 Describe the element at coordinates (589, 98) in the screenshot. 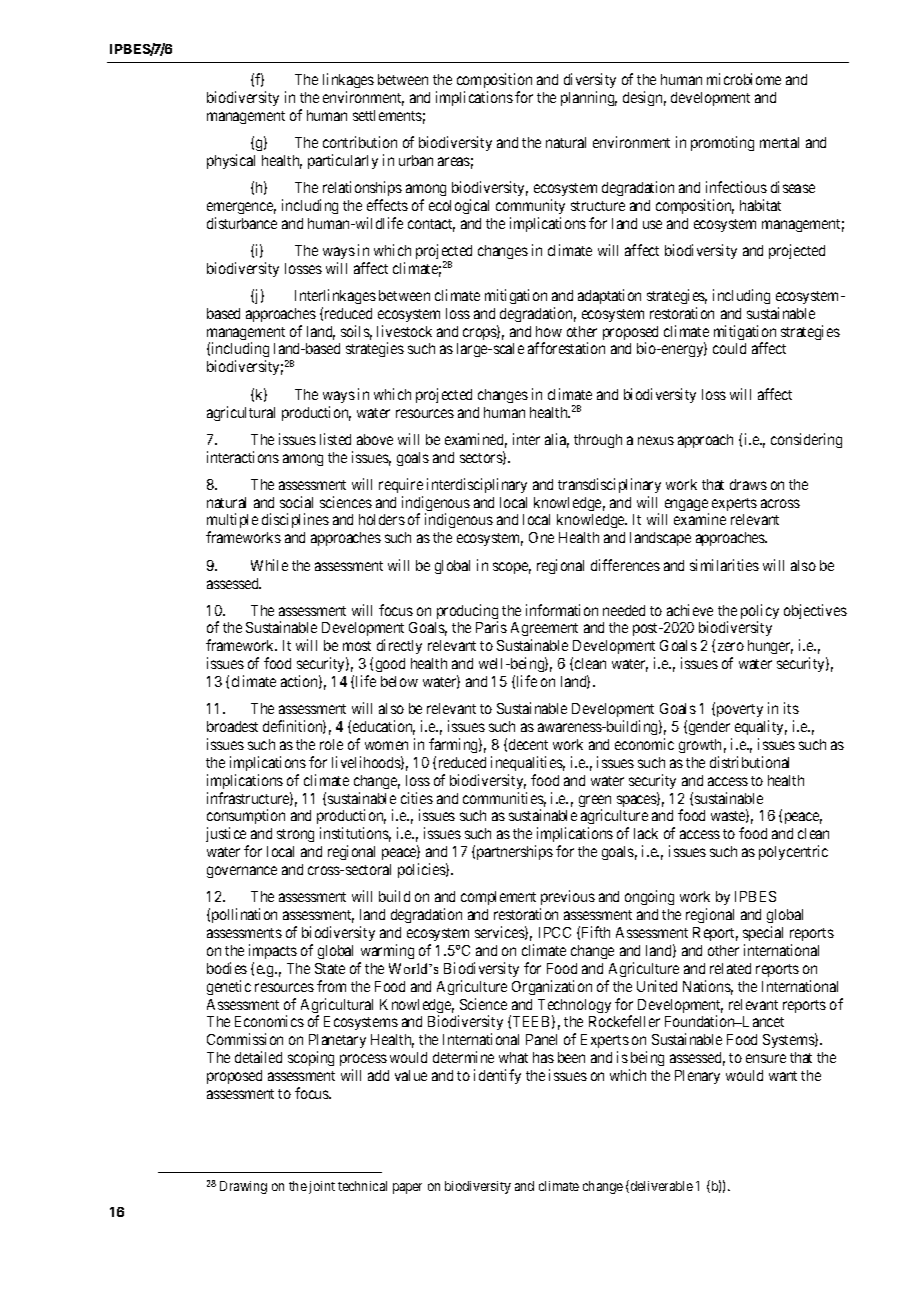

I see `planning` at that location.
